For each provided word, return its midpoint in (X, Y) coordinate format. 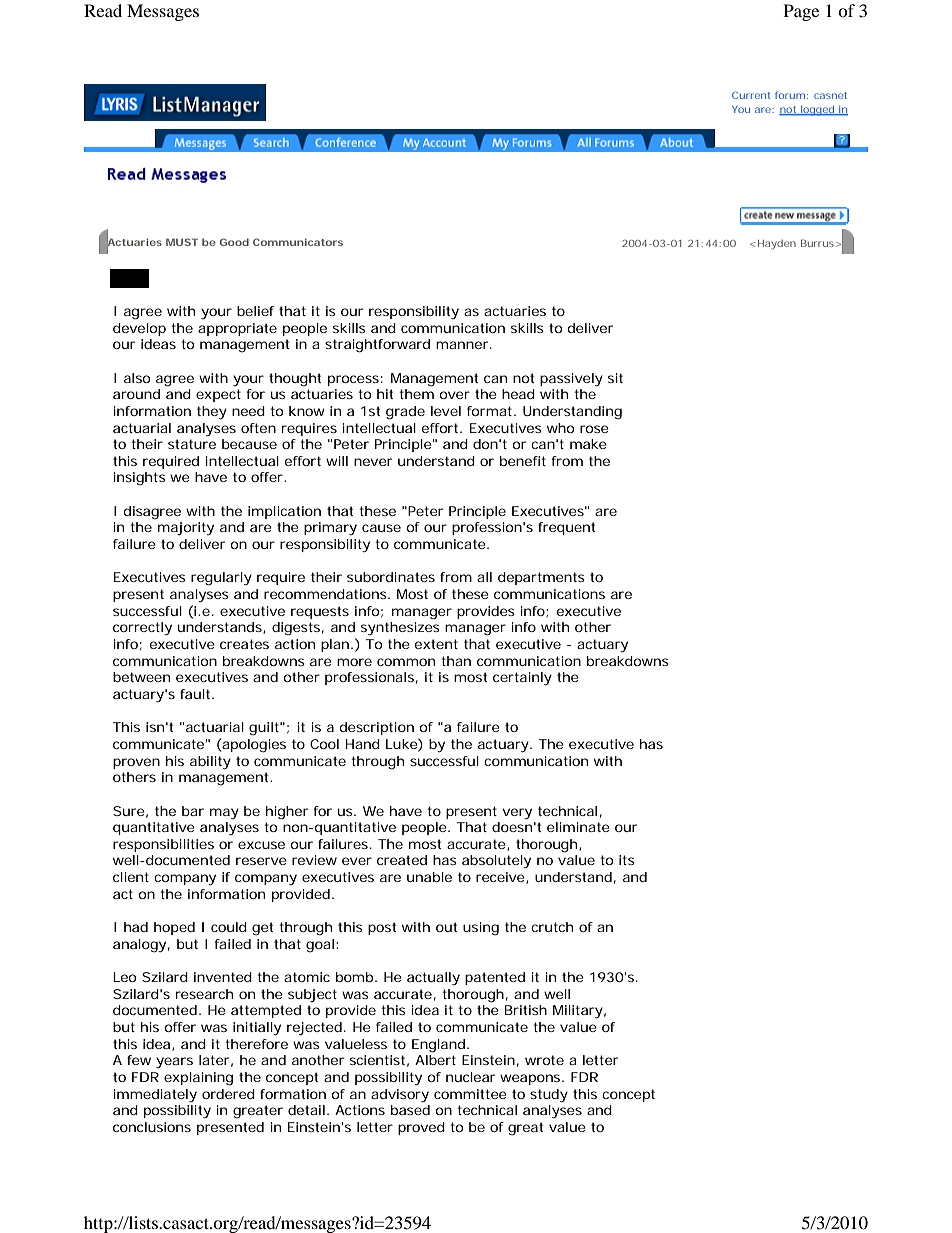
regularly (221, 579)
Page (801, 12)
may (224, 813)
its (627, 860)
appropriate (237, 329)
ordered (228, 1094)
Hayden (777, 245)
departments (541, 578)
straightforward (377, 346)
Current (751, 95)
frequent (566, 528)
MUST (182, 242)
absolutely (496, 861)
